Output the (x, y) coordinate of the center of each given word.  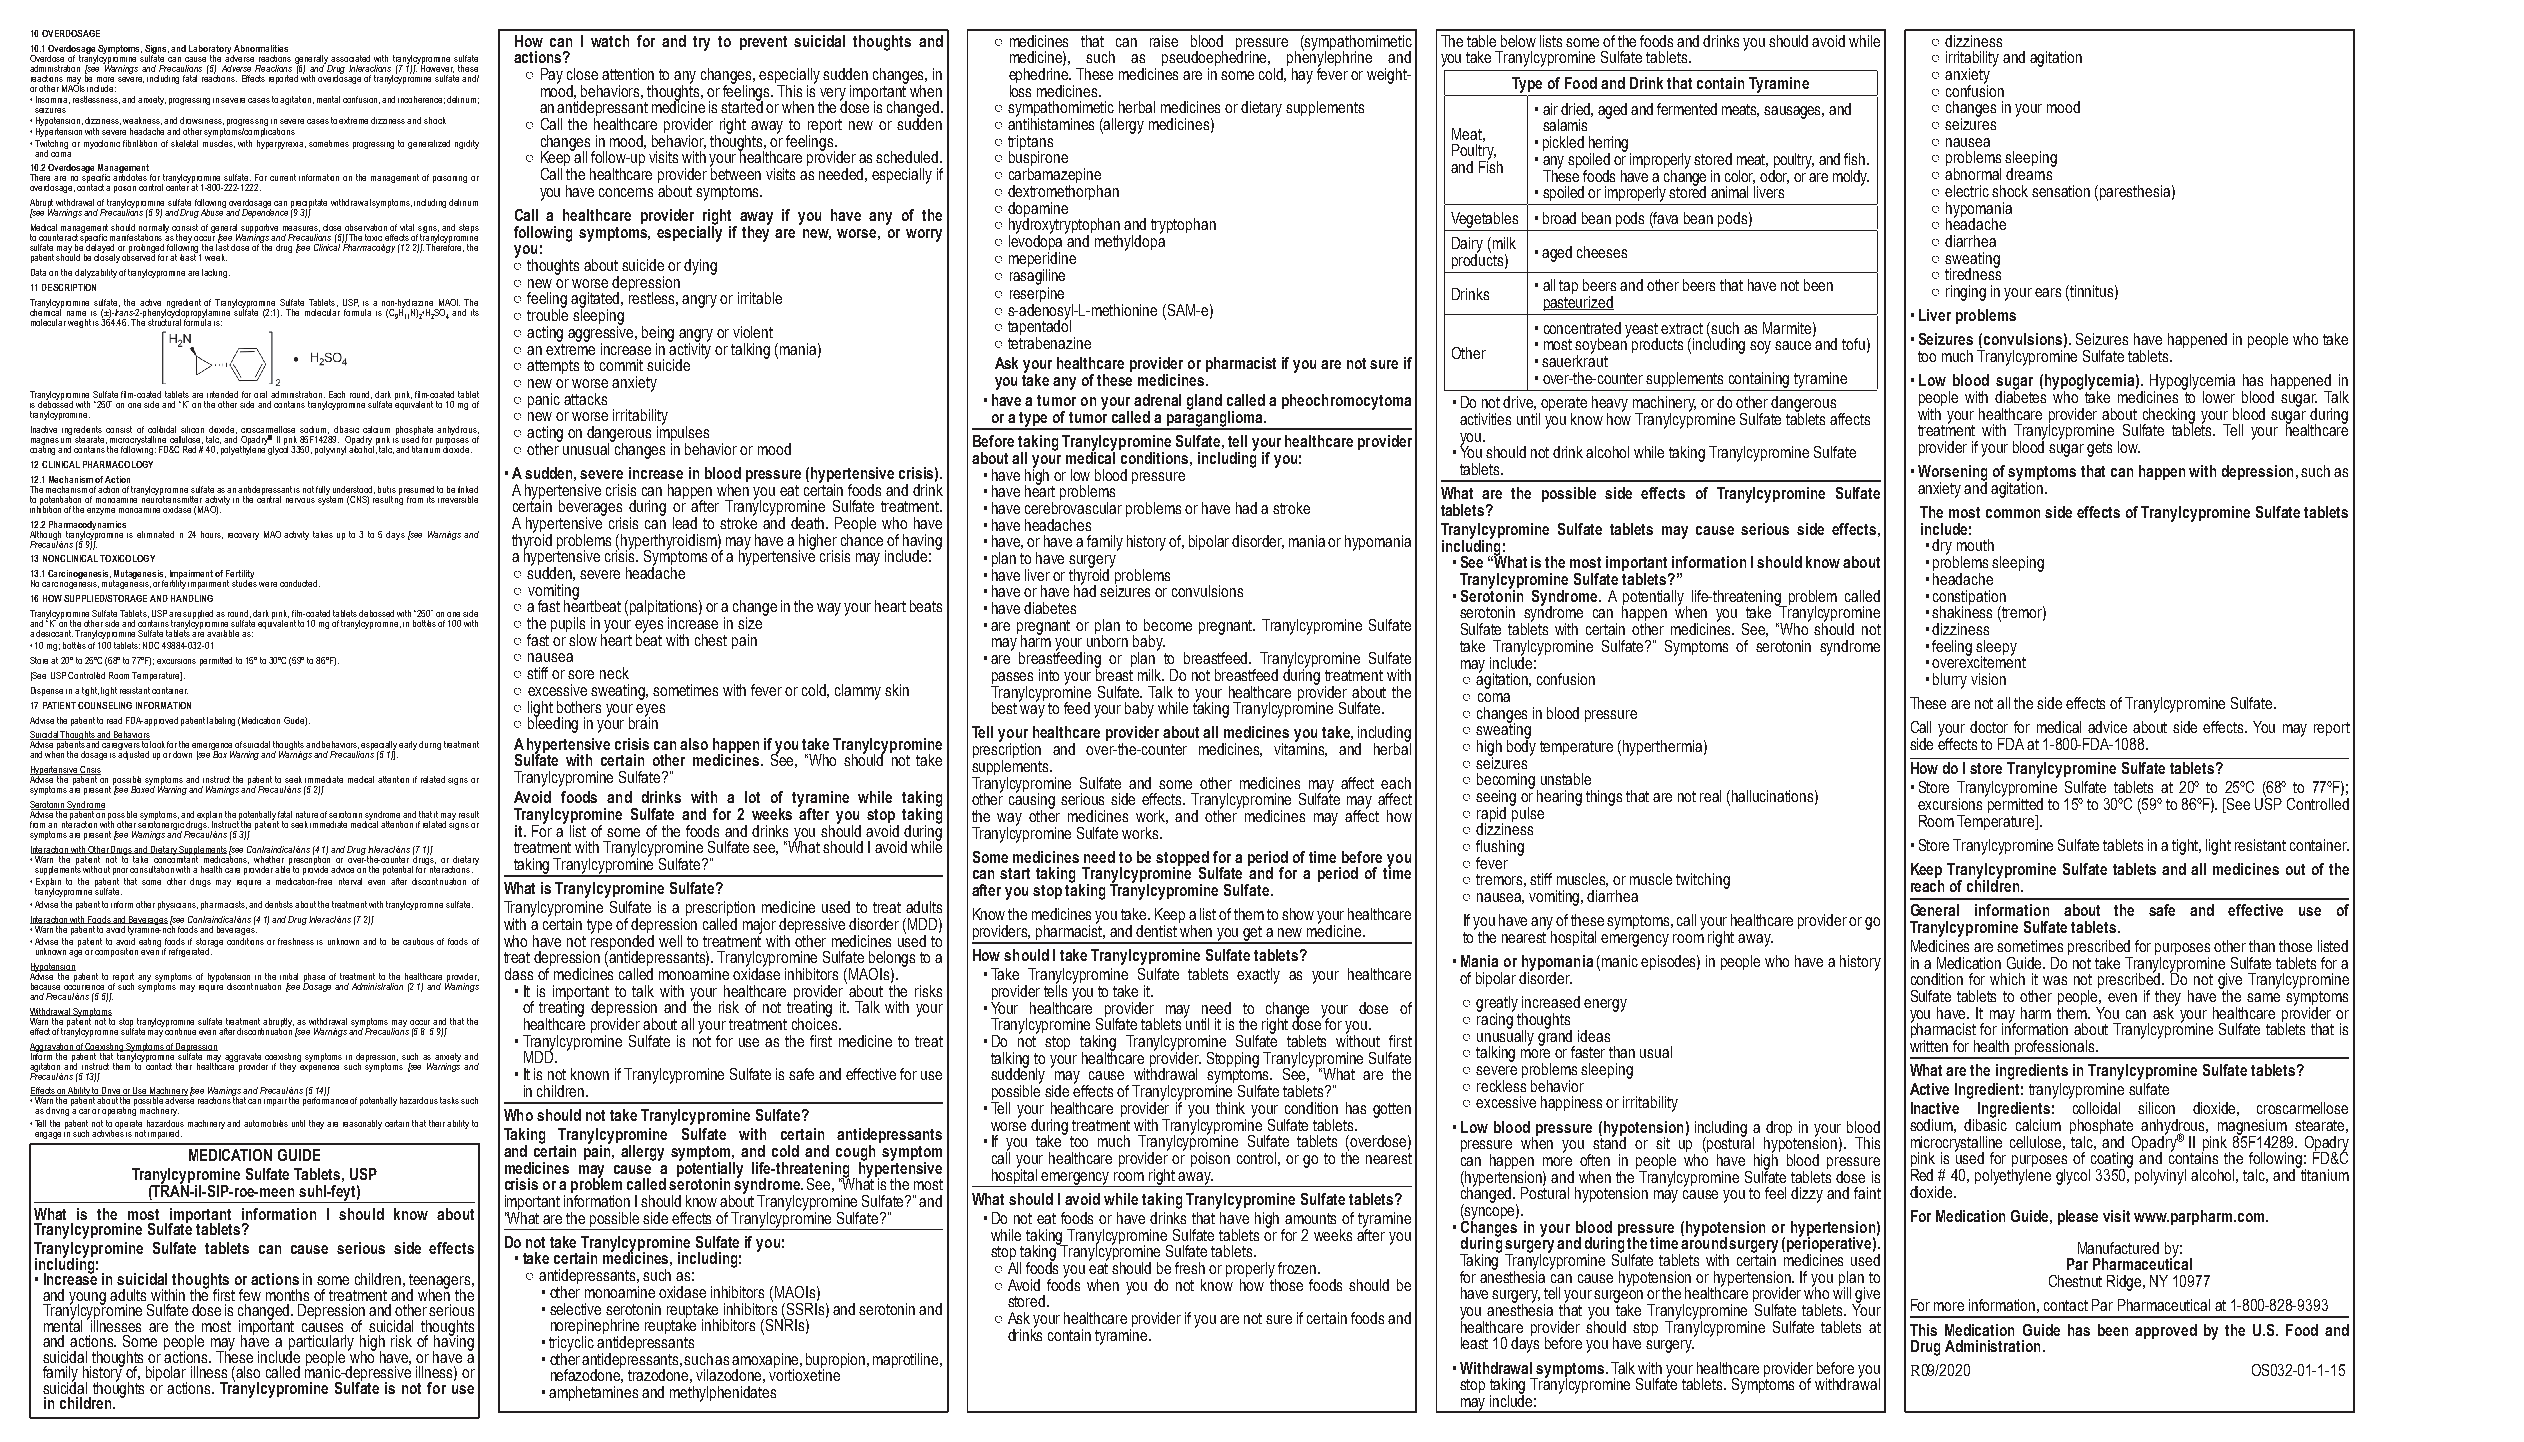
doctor (1989, 727)
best (1006, 707)
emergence (213, 748)
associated (350, 58)
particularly (321, 1344)
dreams (2030, 173)
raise (1164, 41)
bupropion (837, 1361)
